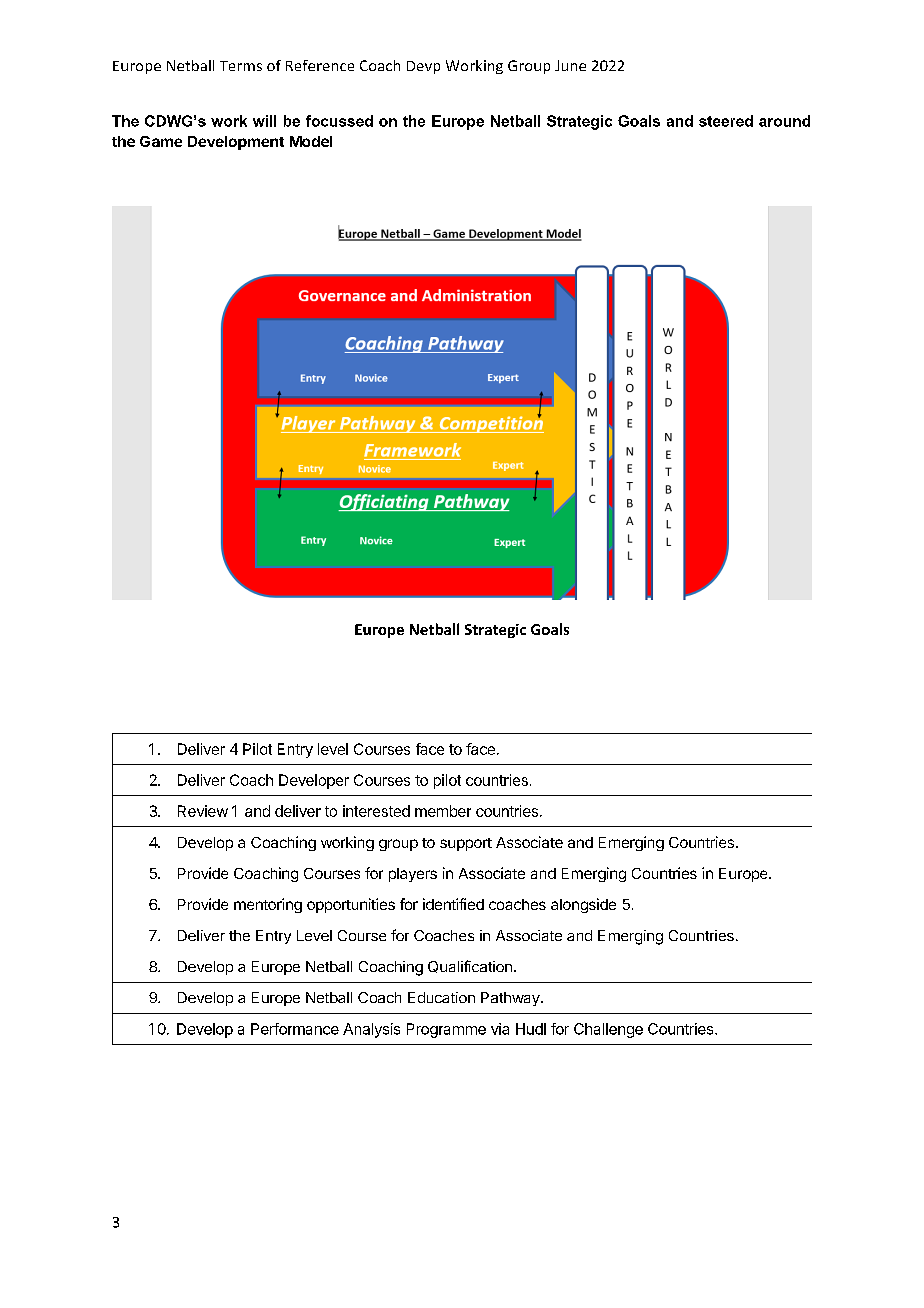 The image size is (924, 1308). Describe the element at coordinates (241, 66) in the page. I see `Terms` at that location.
